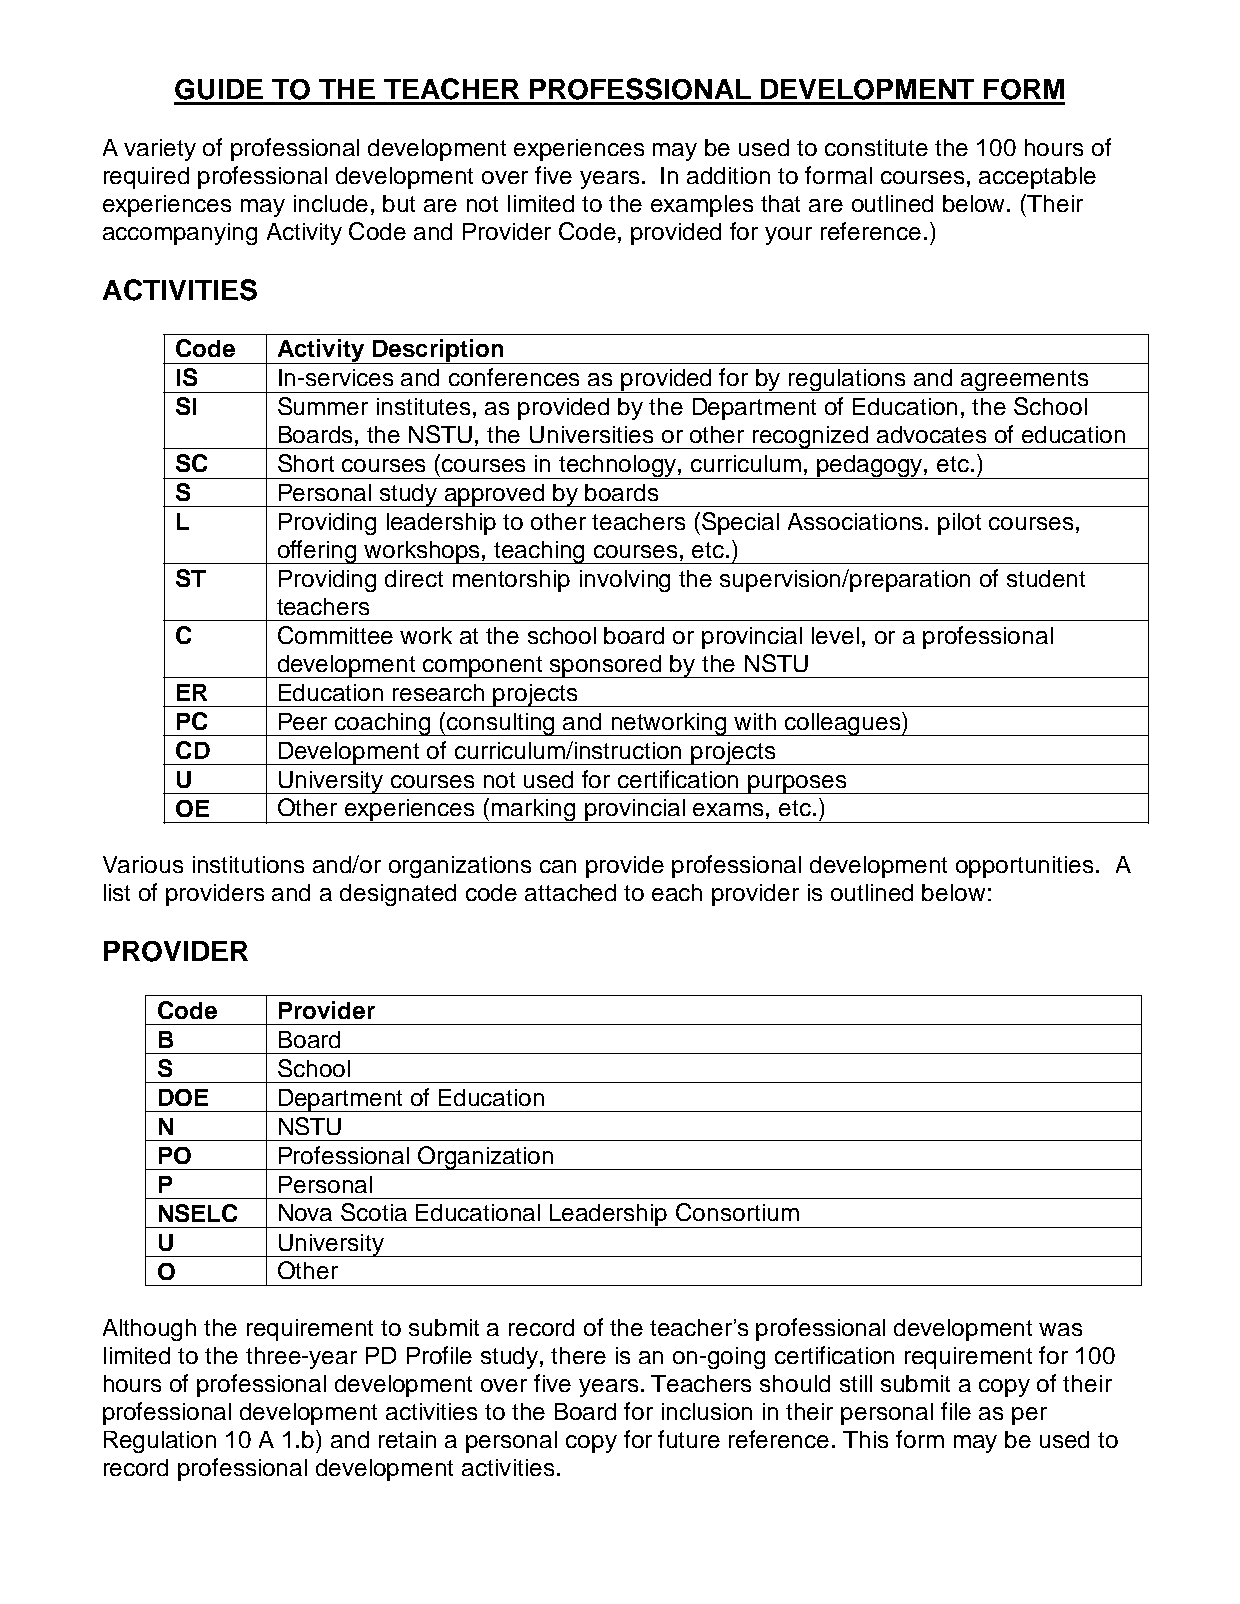  What do you see at coordinates (248, 864) in the screenshot?
I see `institutions` at bounding box center [248, 864].
